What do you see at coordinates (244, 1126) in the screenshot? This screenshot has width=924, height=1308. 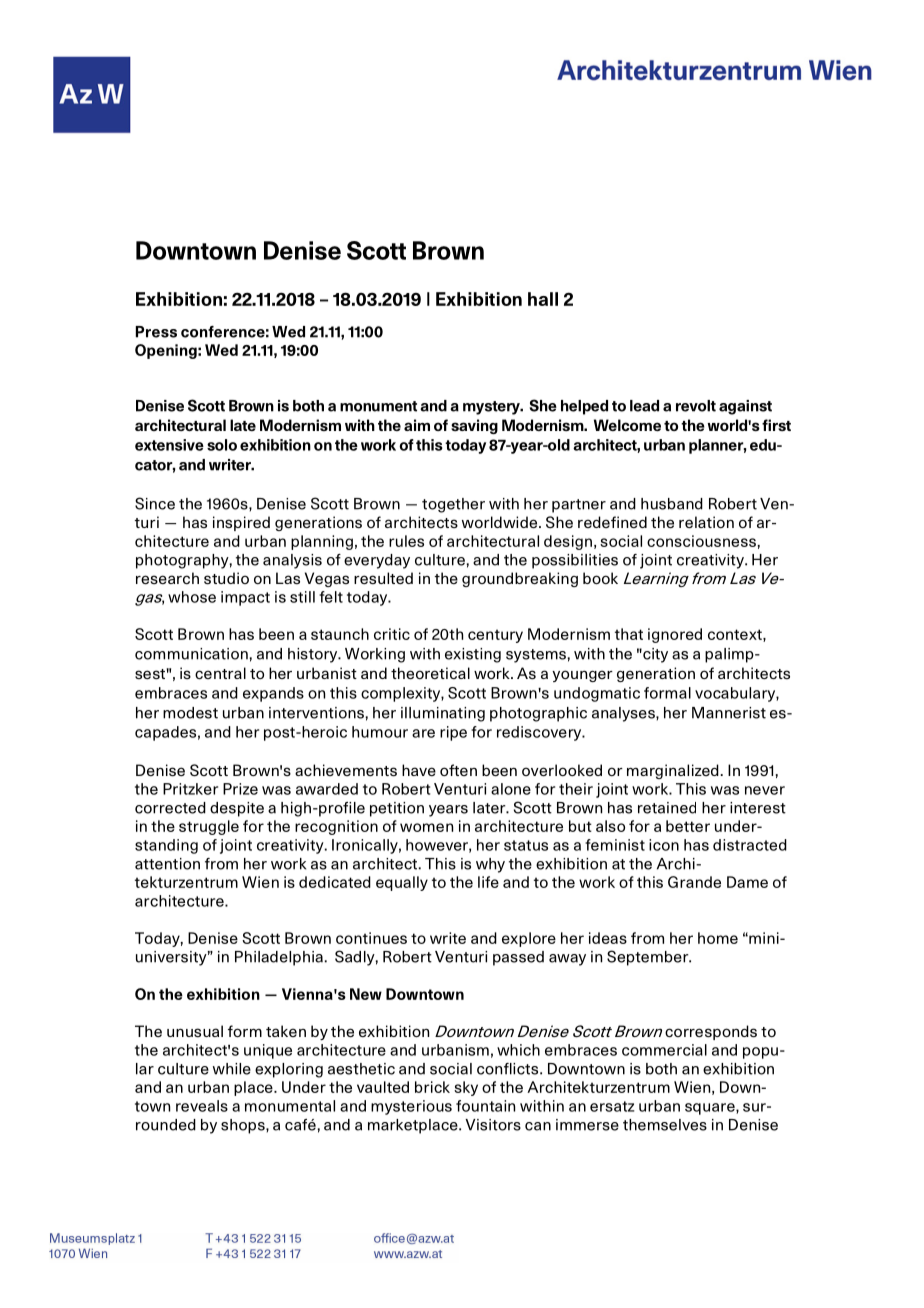 I see `shops` at bounding box center [244, 1126].
